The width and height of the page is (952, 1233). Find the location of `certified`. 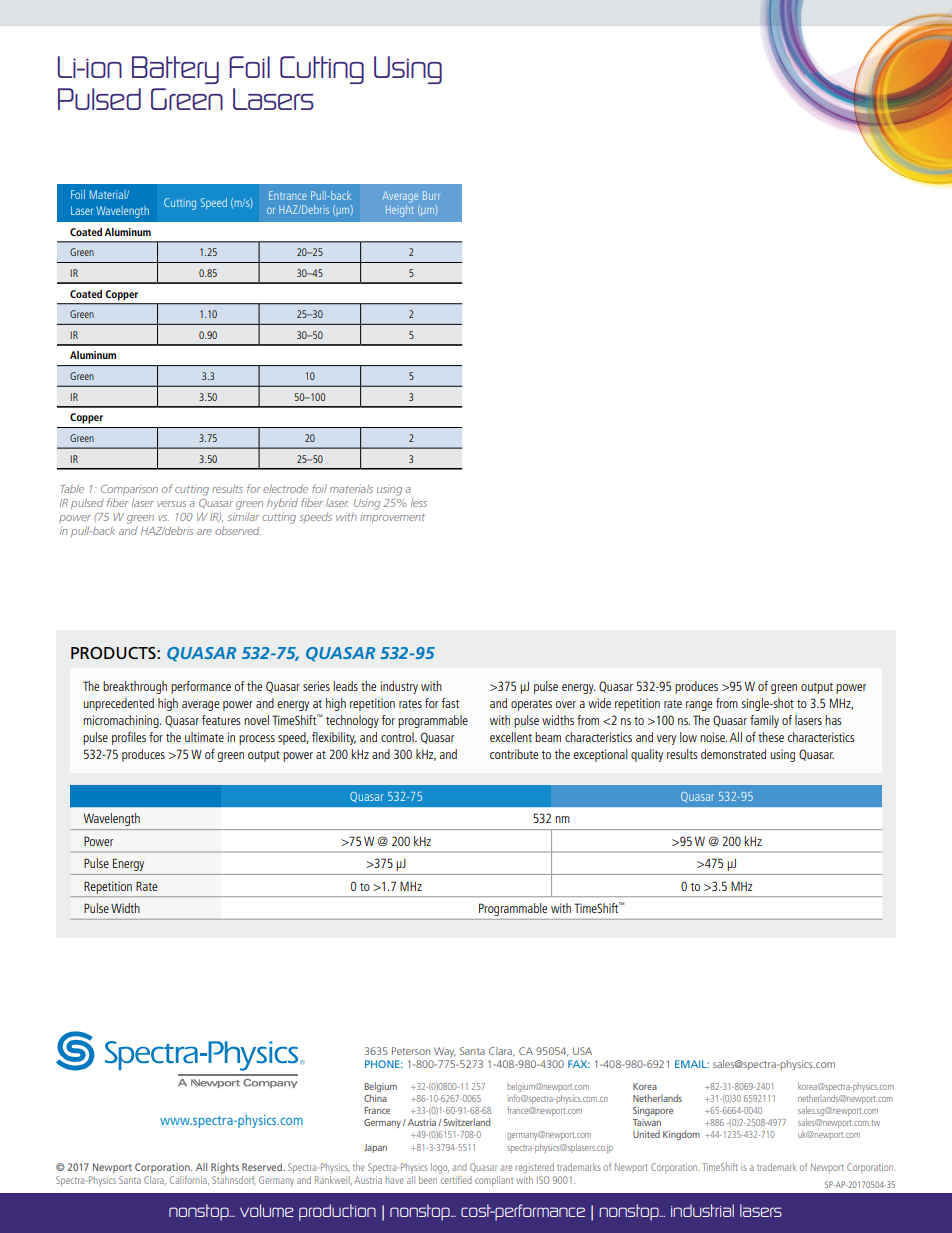

certified is located at coordinates (456, 1180).
